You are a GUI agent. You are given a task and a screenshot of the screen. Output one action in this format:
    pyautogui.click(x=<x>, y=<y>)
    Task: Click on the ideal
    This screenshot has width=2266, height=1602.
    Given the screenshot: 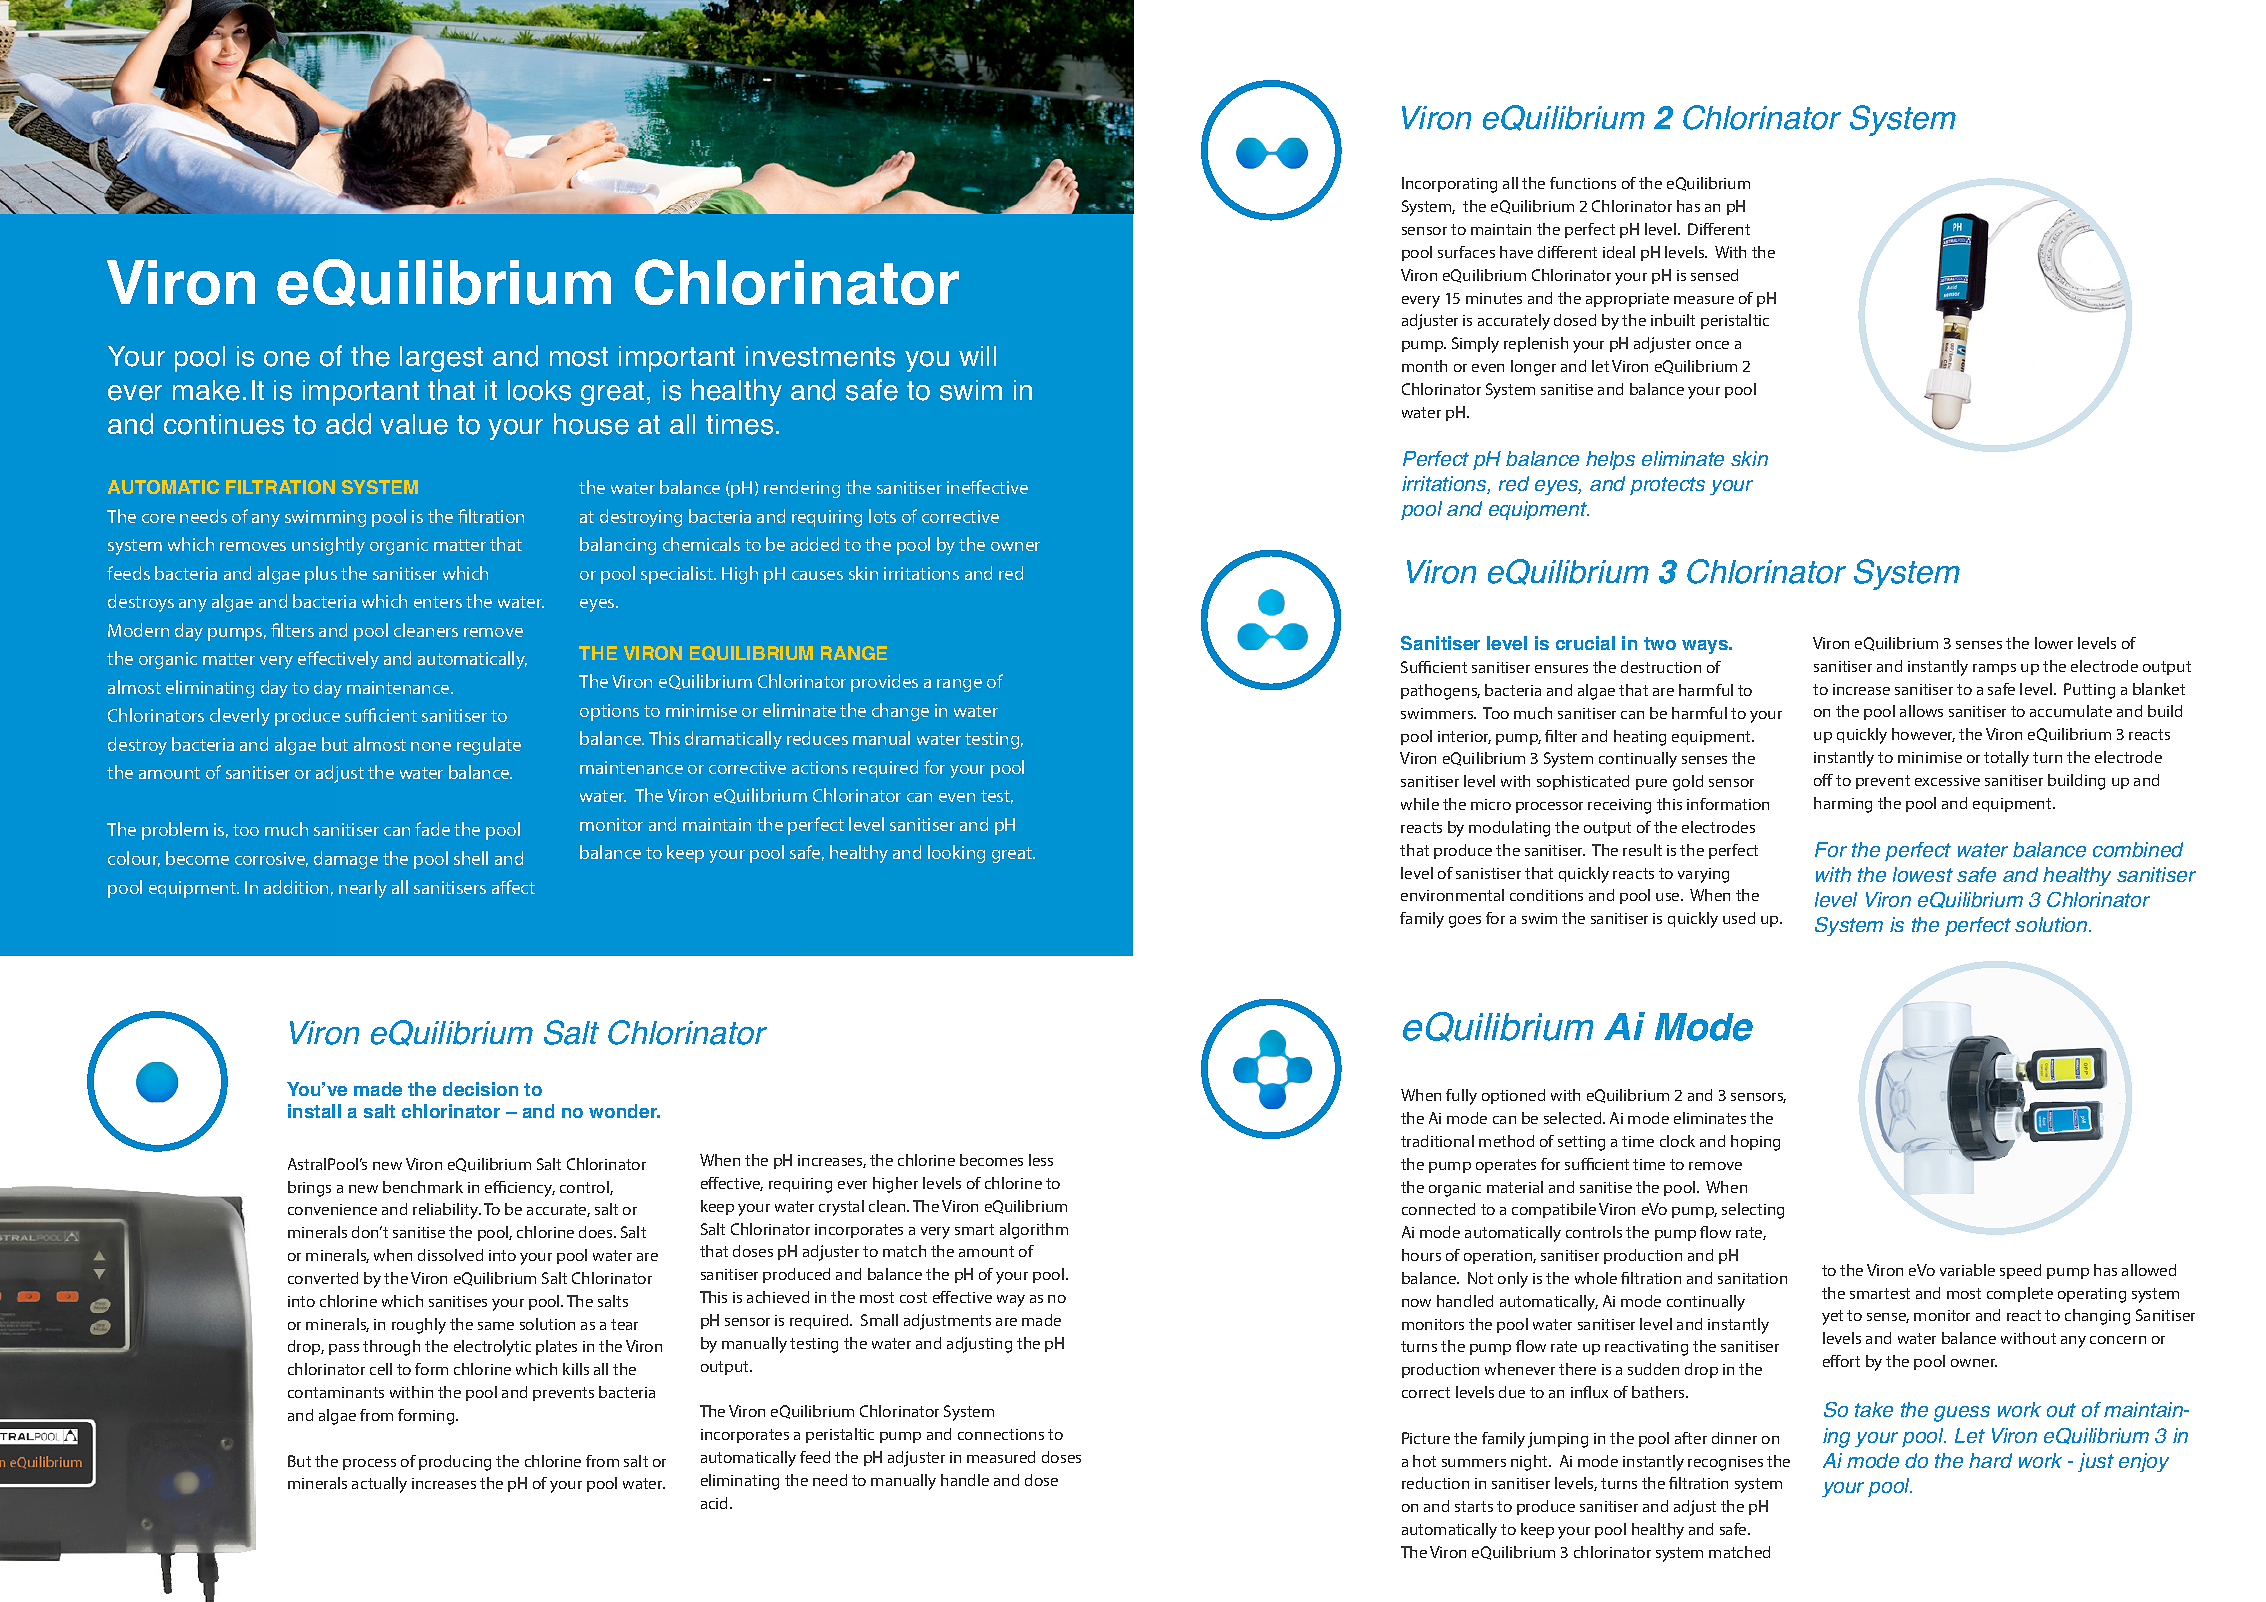 What is the action you would take?
    pyautogui.click(x=1619, y=252)
